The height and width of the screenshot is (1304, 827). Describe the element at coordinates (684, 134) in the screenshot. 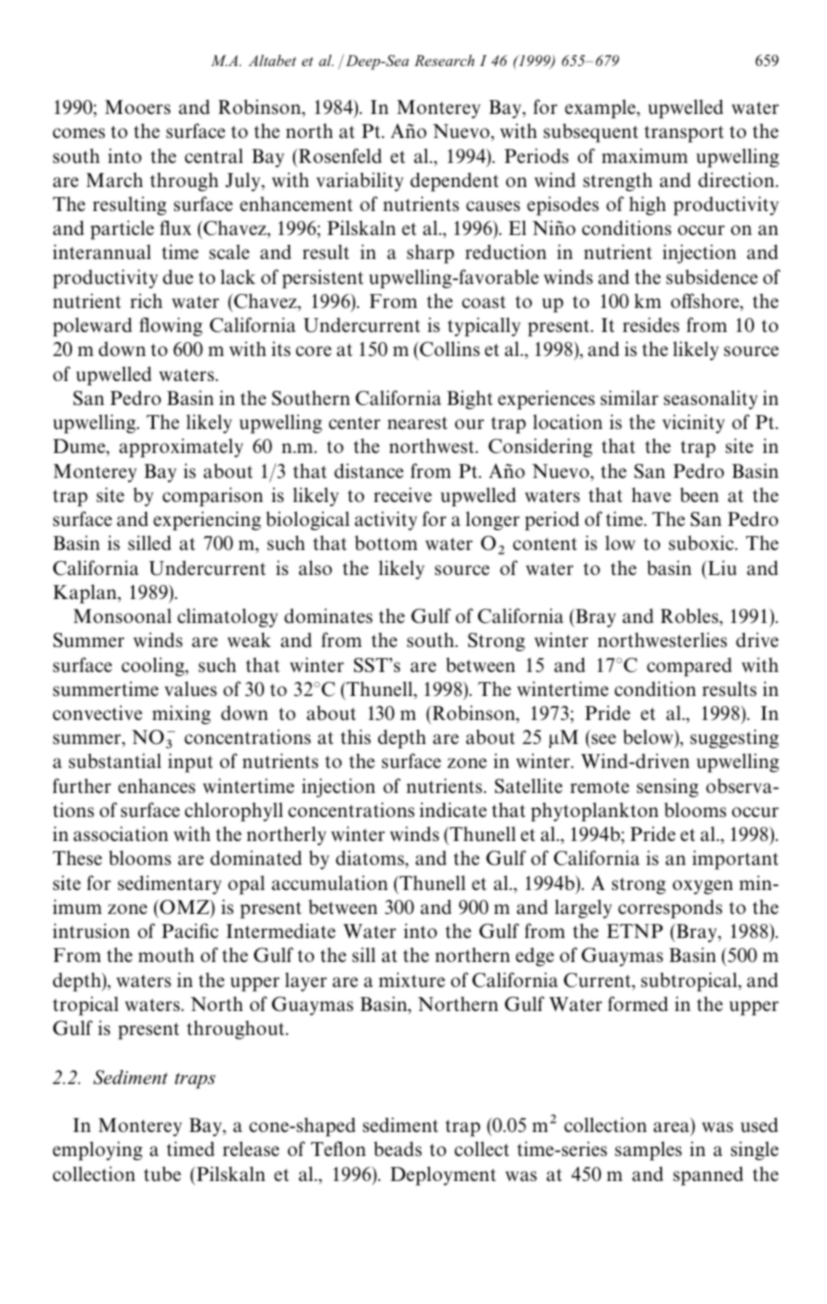

I see `transport` at that location.
